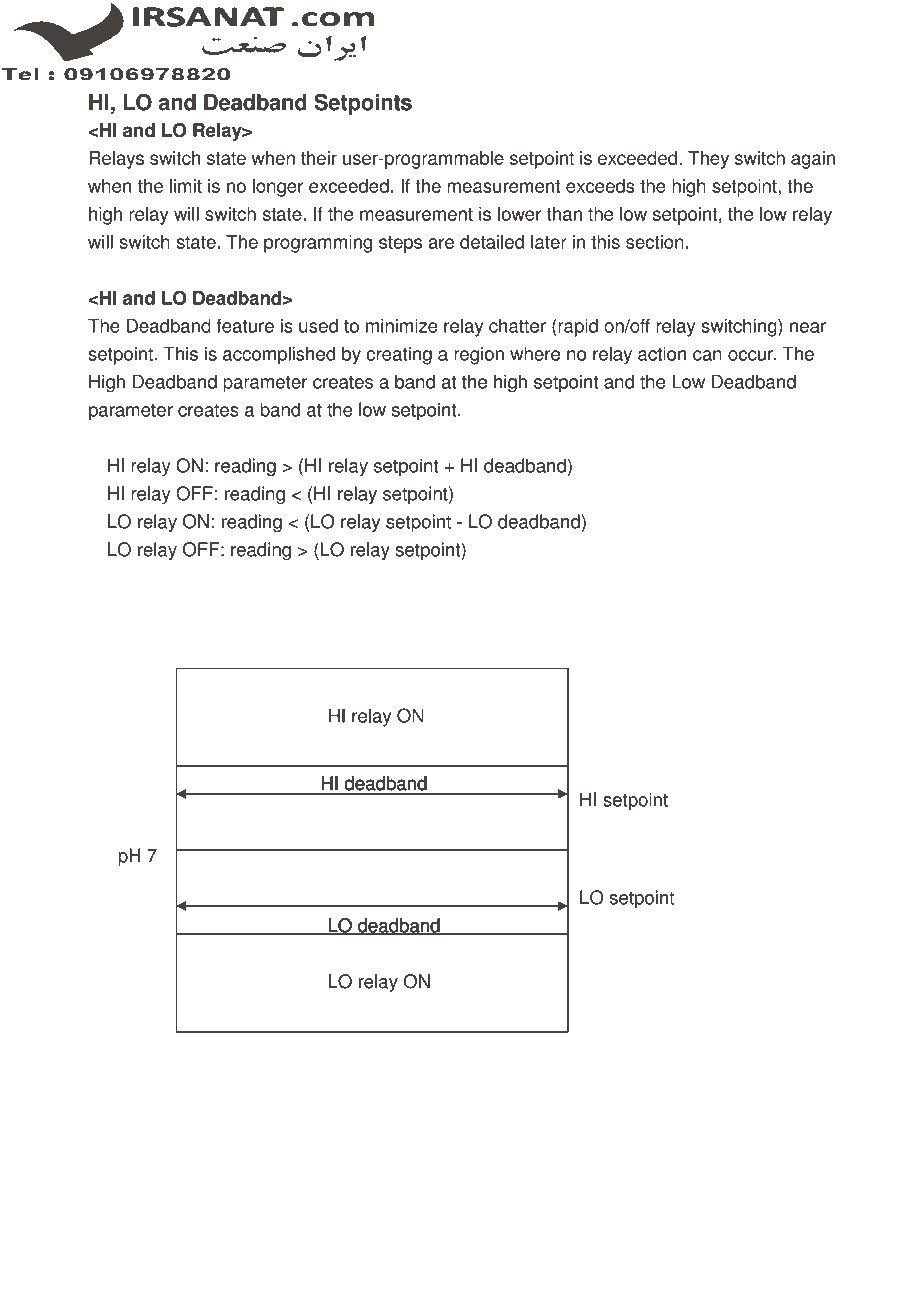 Image resolution: width=924 pixels, height=1308 pixels. Describe the element at coordinates (318, 244) in the image. I see `programming` at that location.
